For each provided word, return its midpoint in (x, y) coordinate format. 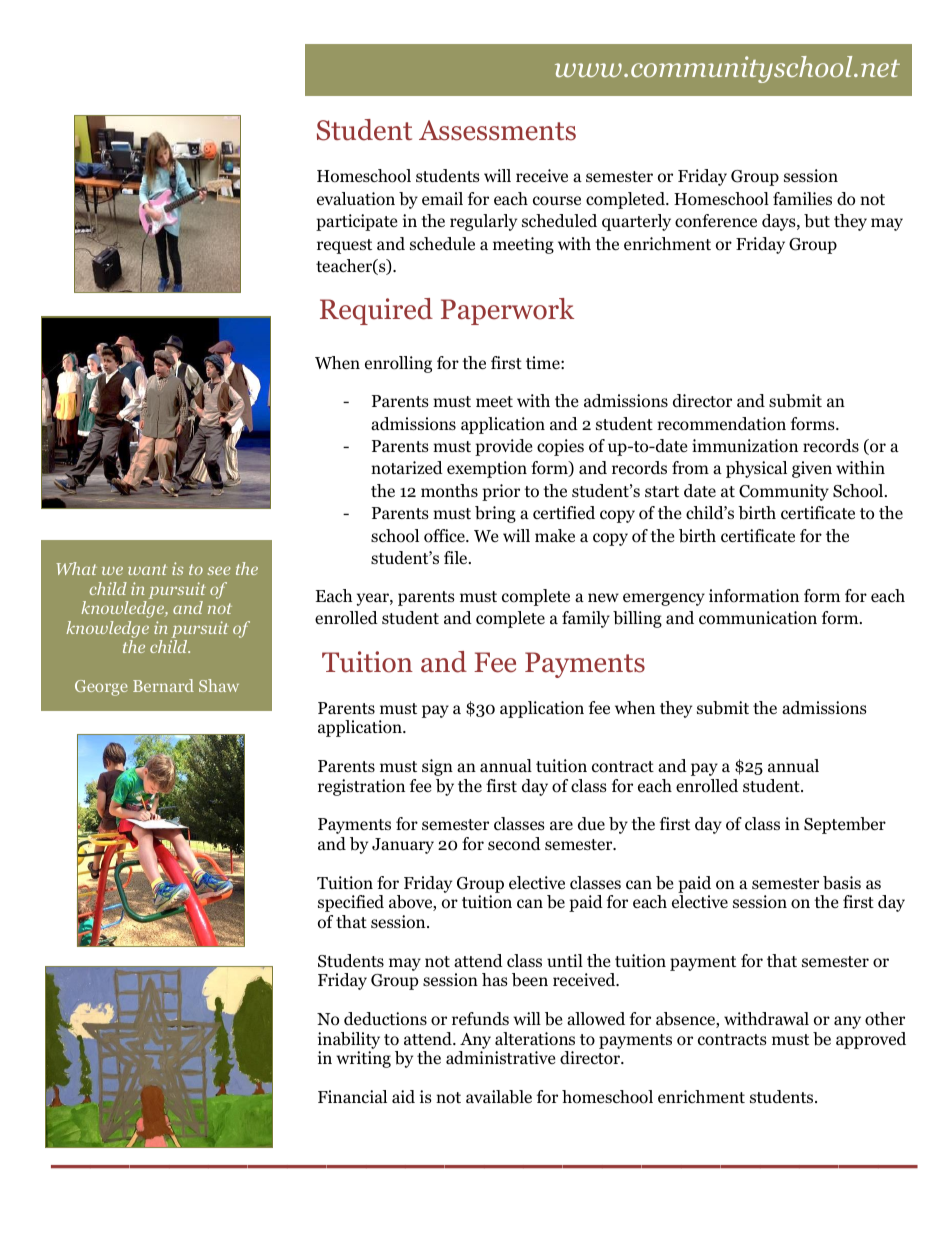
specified (351, 903)
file (457, 558)
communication (758, 618)
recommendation (721, 424)
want (147, 569)
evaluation (356, 199)
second (514, 844)
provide (503, 447)
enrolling (398, 364)
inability (349, 1040)
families (802, 199)
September (845, 825)
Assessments (497, 130)
